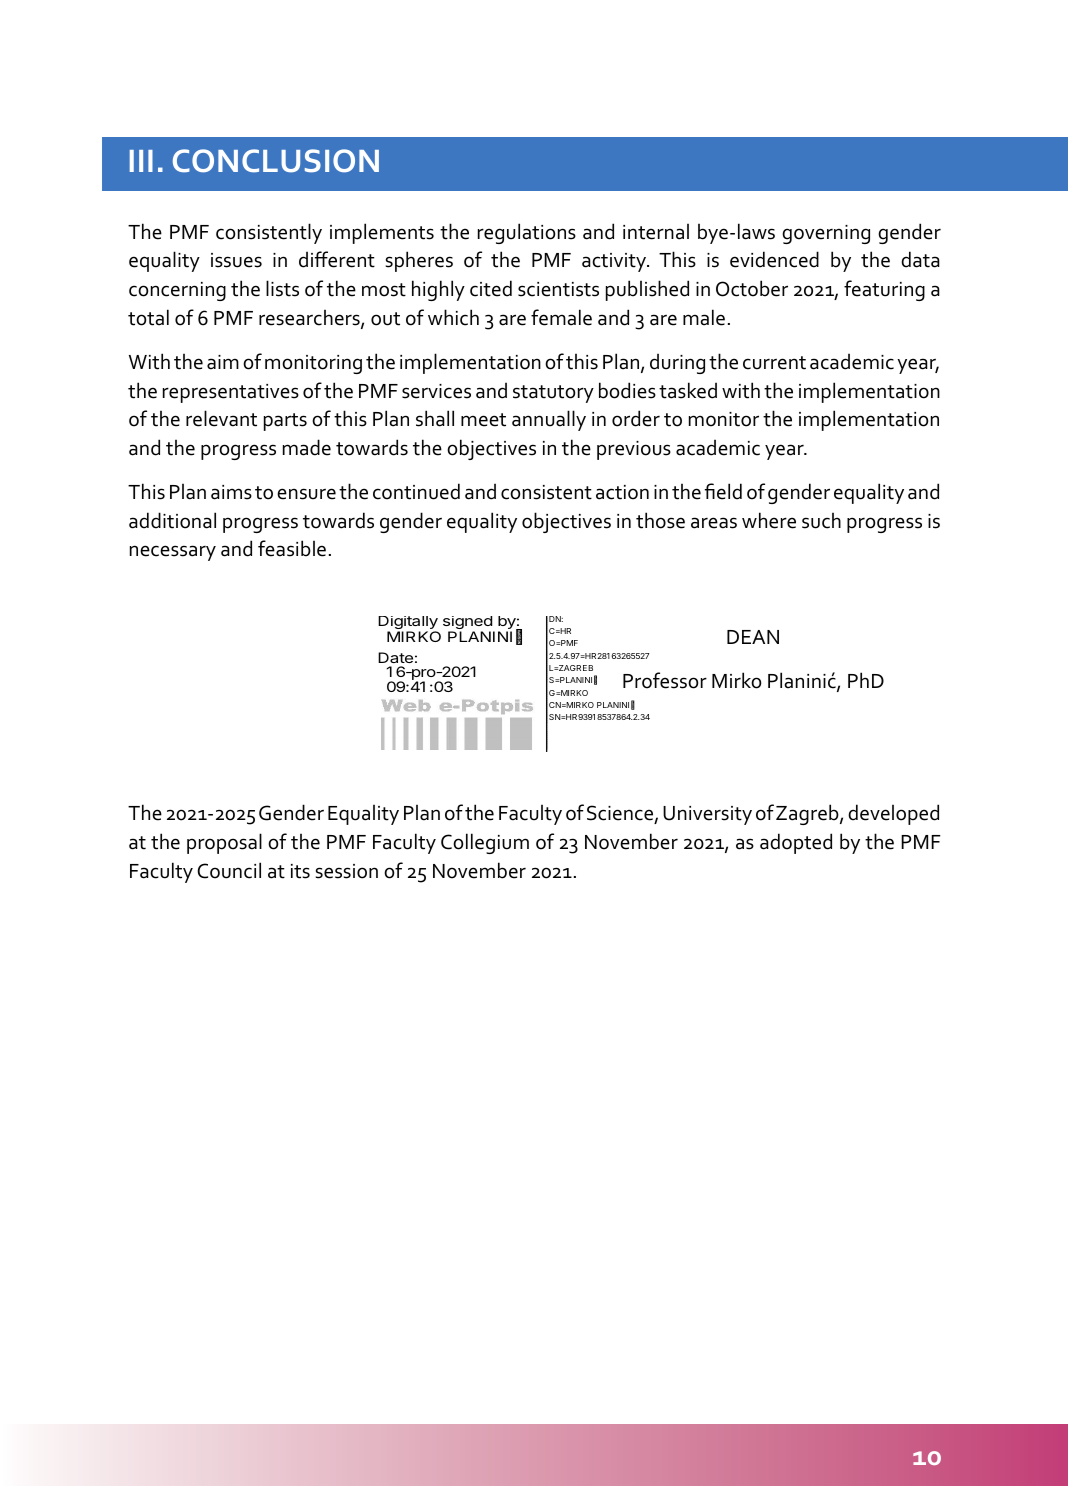  What do you see at coordinates (276, 161) in the image?
I see `CONCLUSION` at bounding box center [276, 161].
